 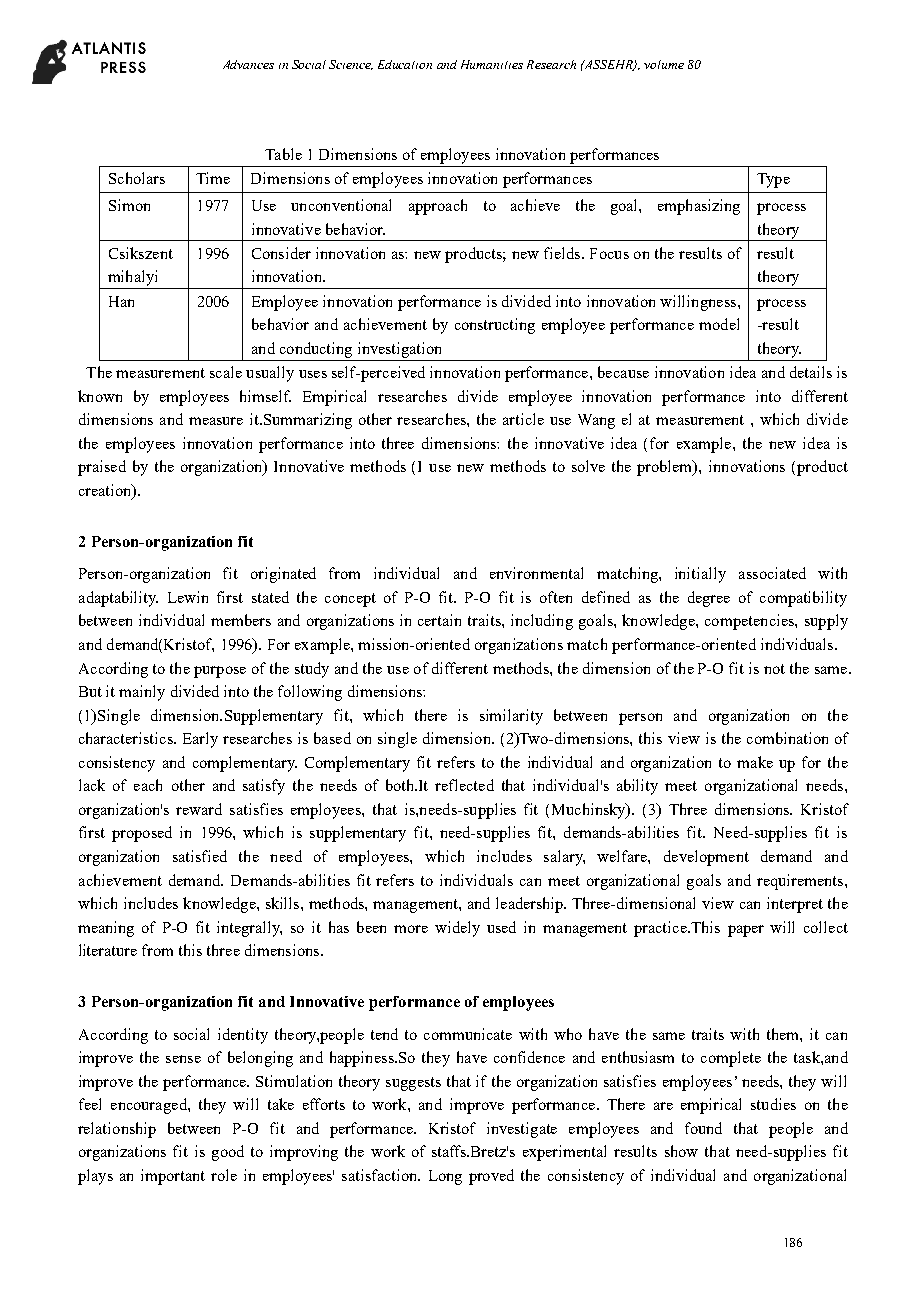 What do you see at coordinates (703, 1128) in the image?
I see `found` at bounding box center [703, 1128].
